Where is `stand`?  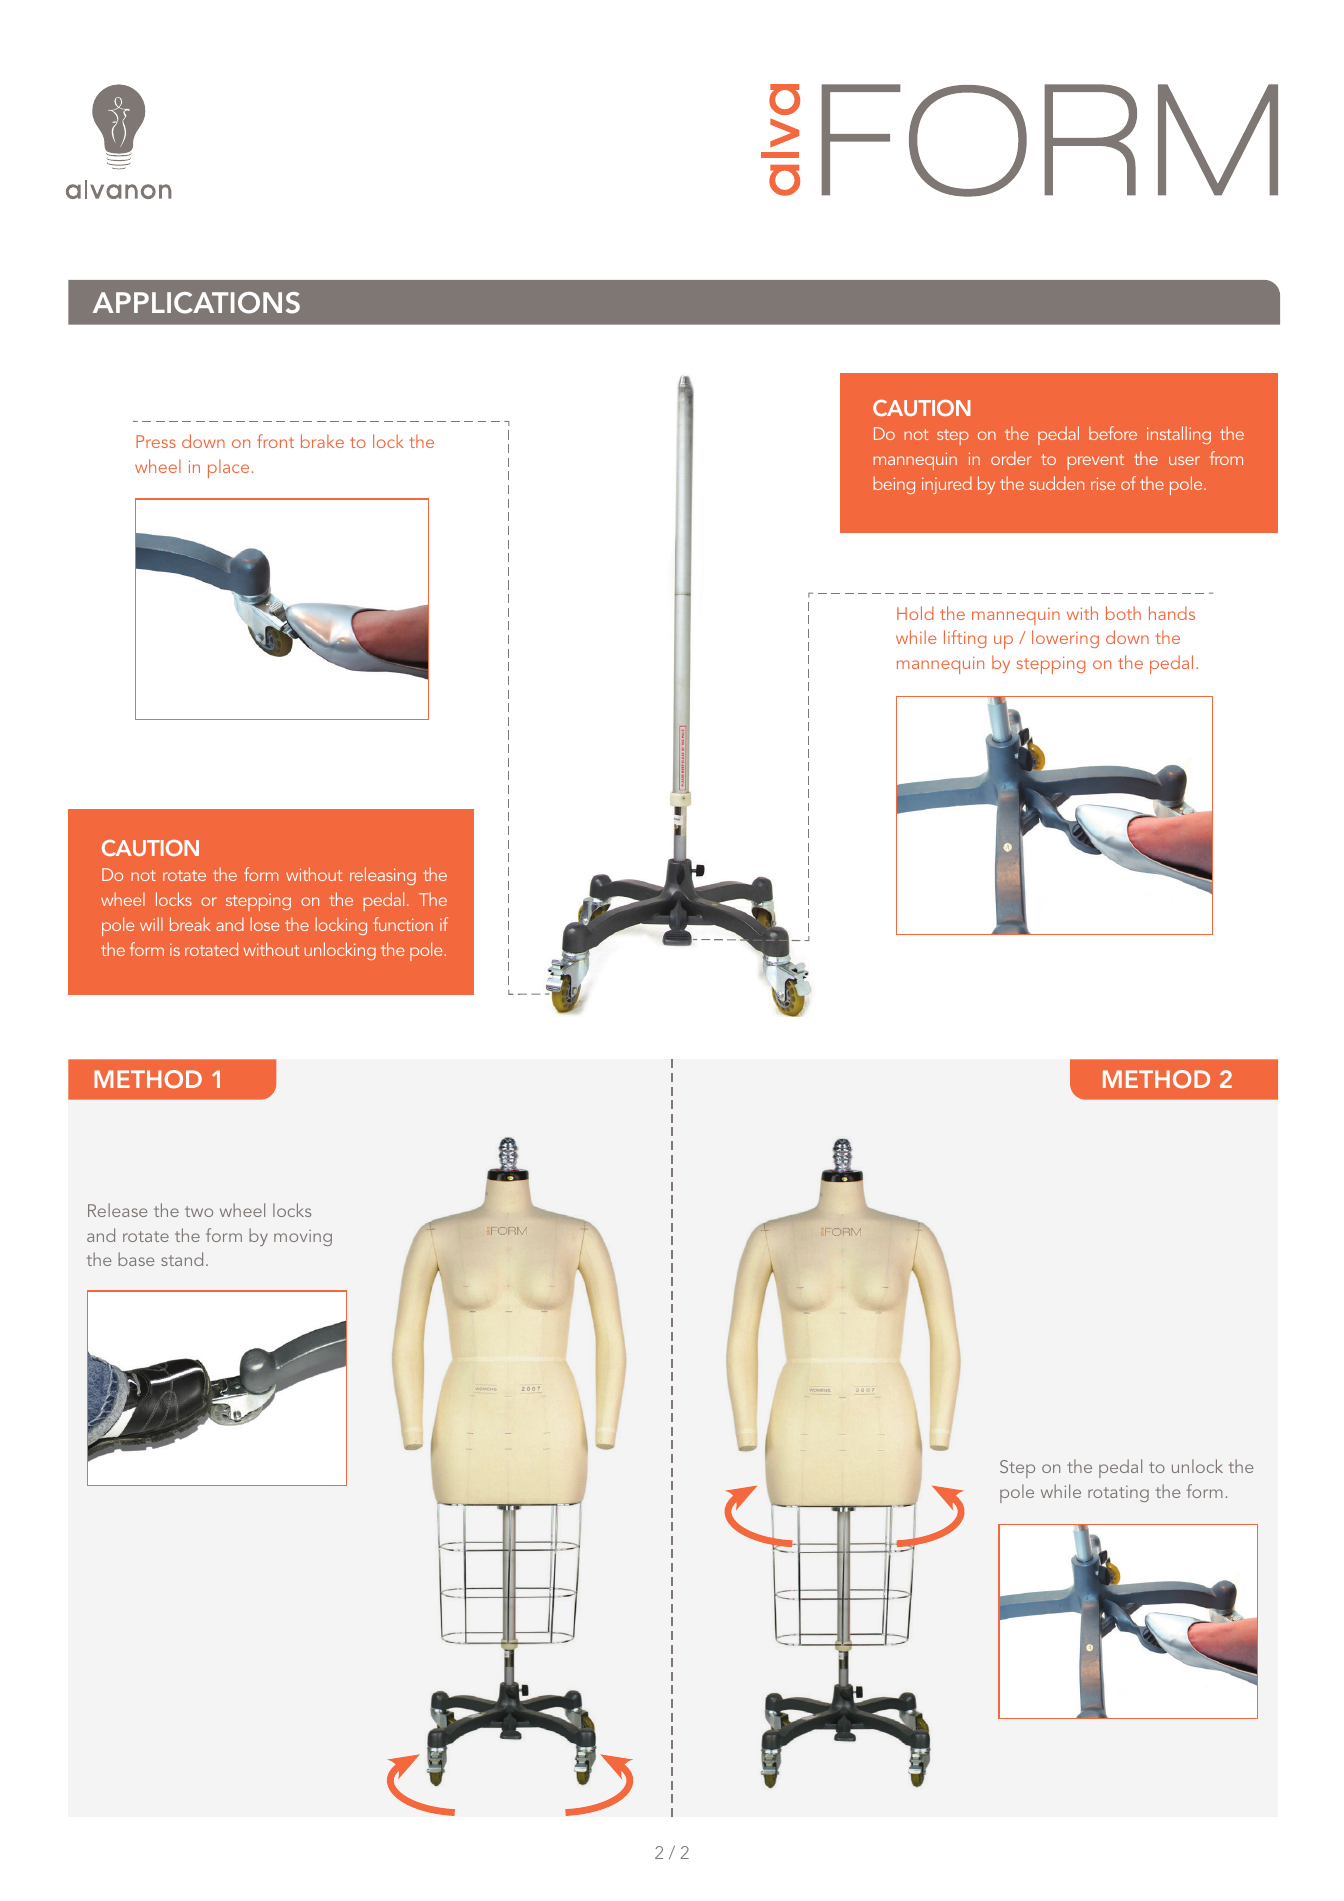
stand is located at coordinates (182, 1259).
